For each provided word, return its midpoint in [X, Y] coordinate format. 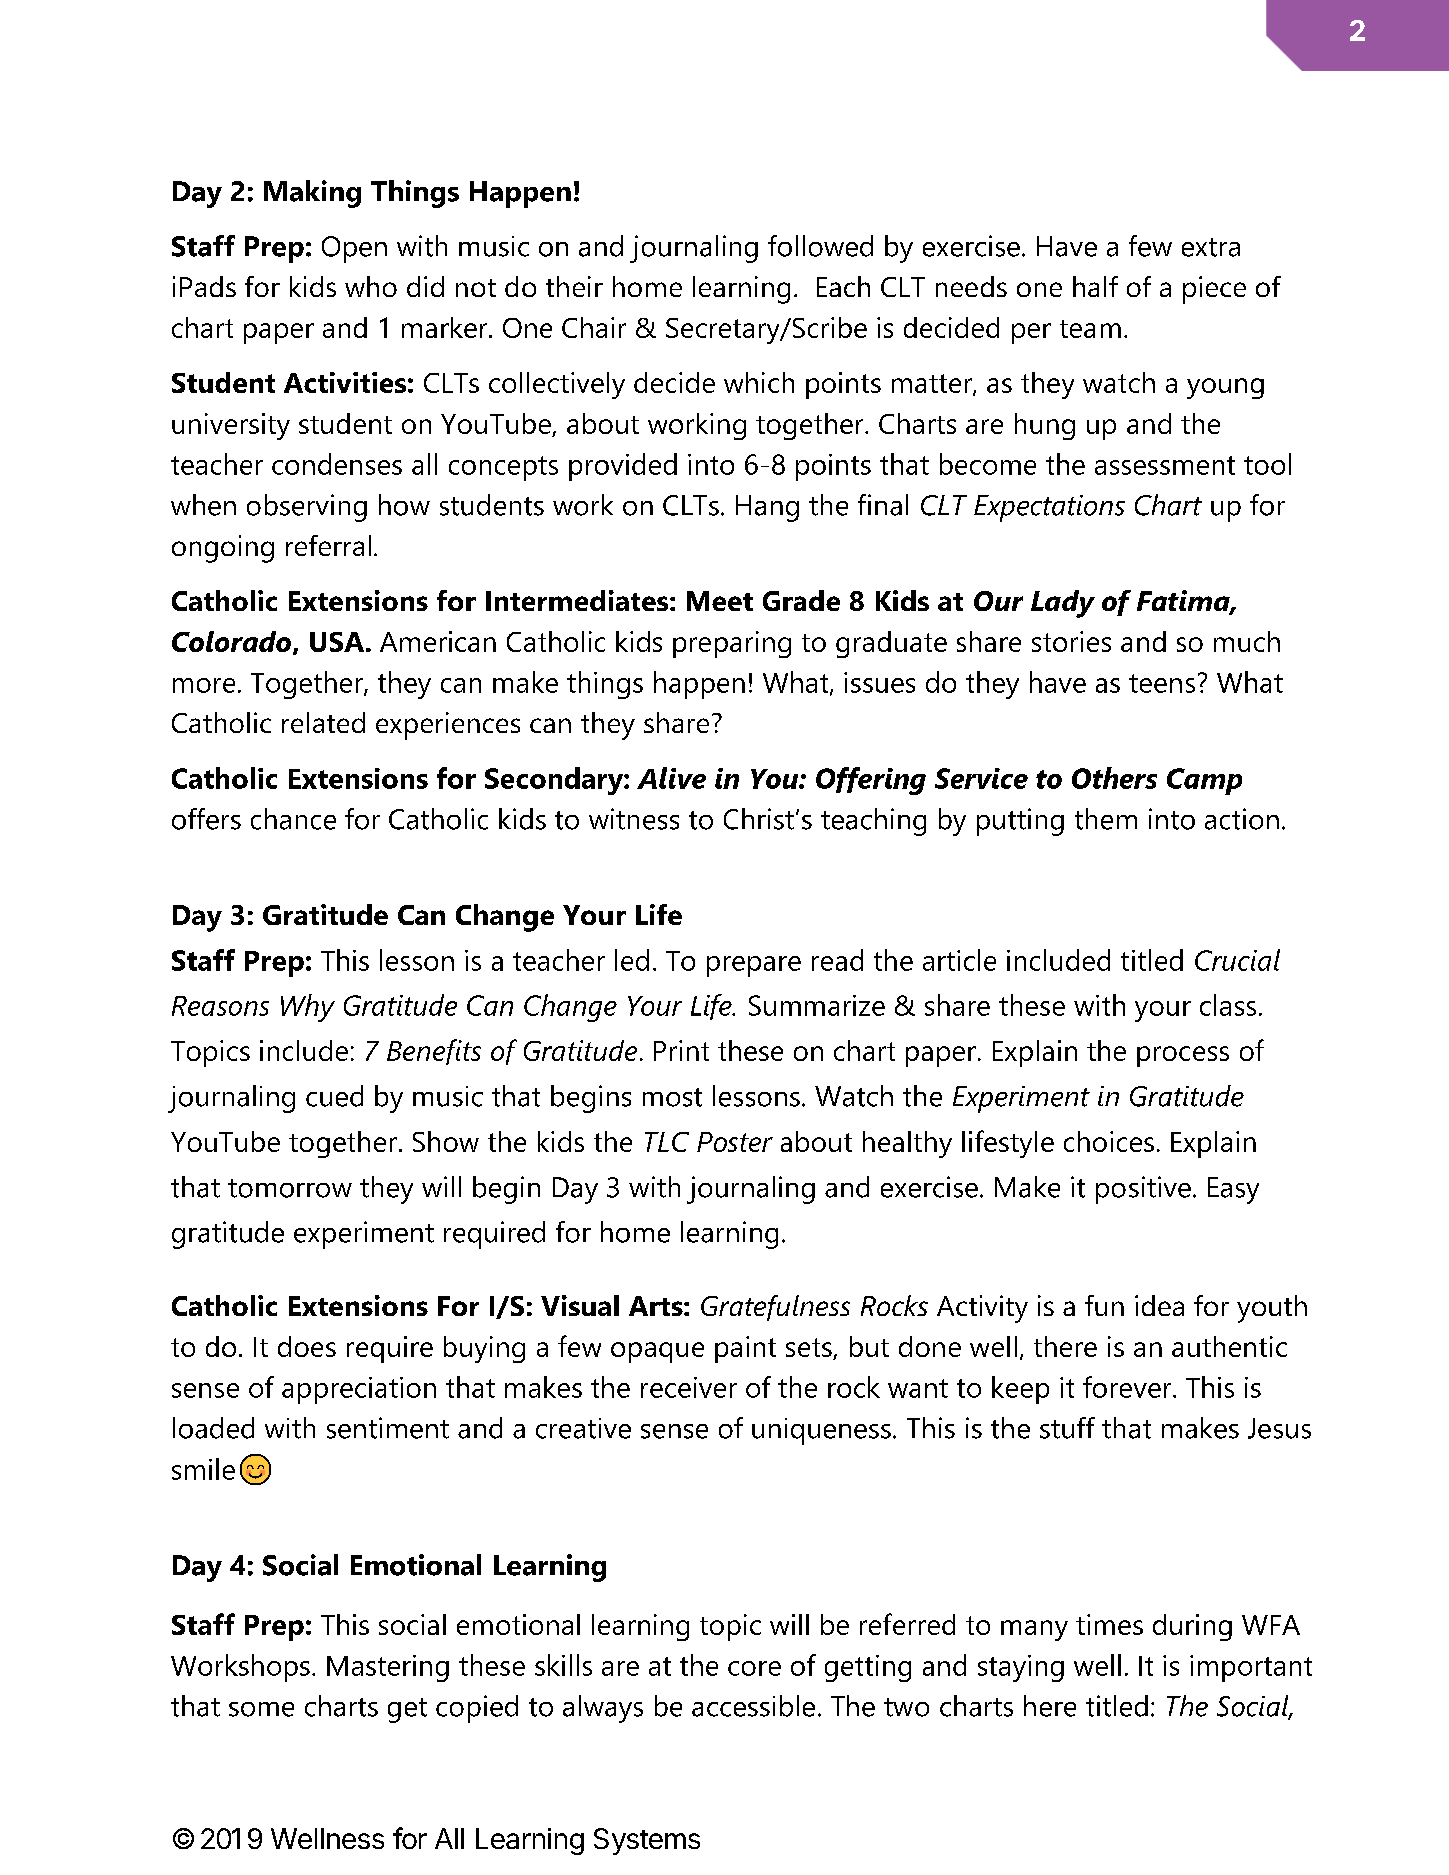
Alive [671, 778]
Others [1114, 778]
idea [1159, 1305]
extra [1211, 247]
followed [820, 246]
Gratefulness [775, 1308]
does [307, 1346]
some [261, 1709]
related [323, 722]
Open [354, 249]
